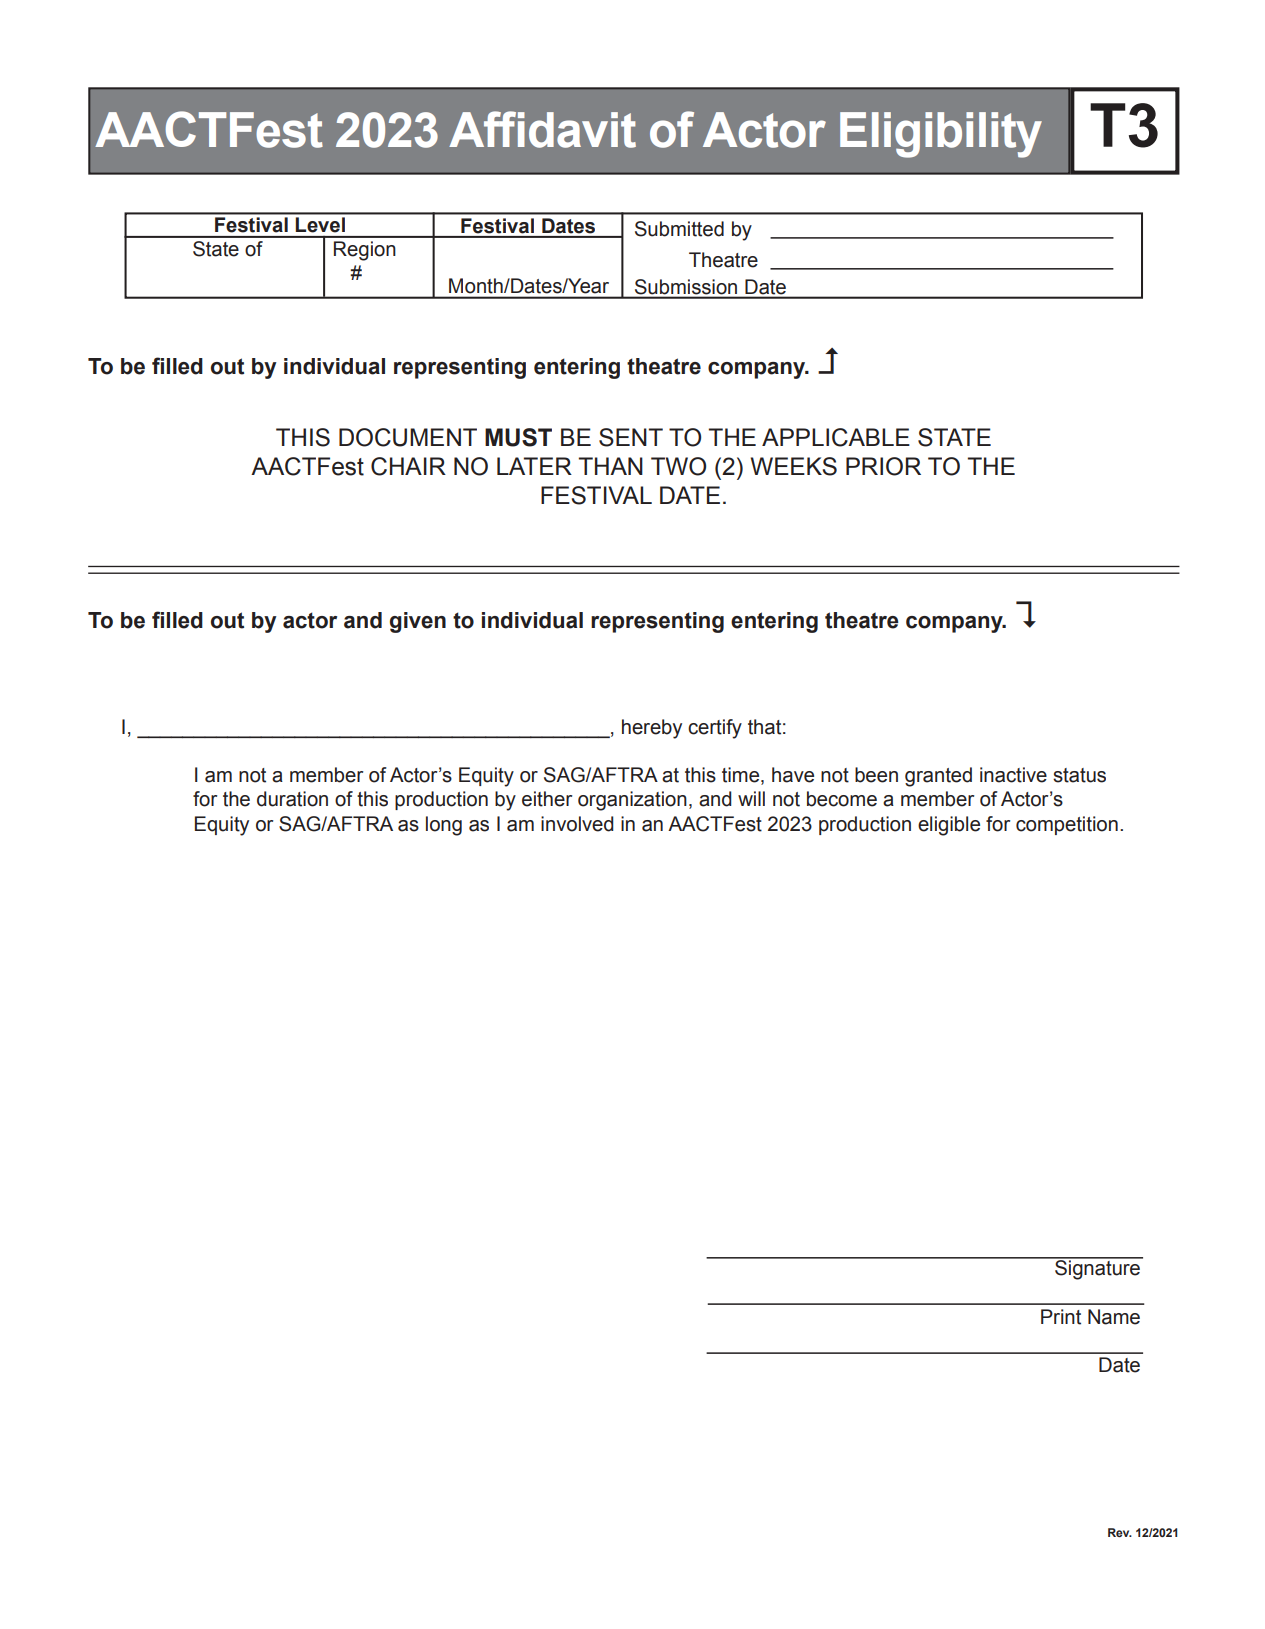  Describe the element at coordinates (1067, 825) in the page. I see `competition` at that location.
